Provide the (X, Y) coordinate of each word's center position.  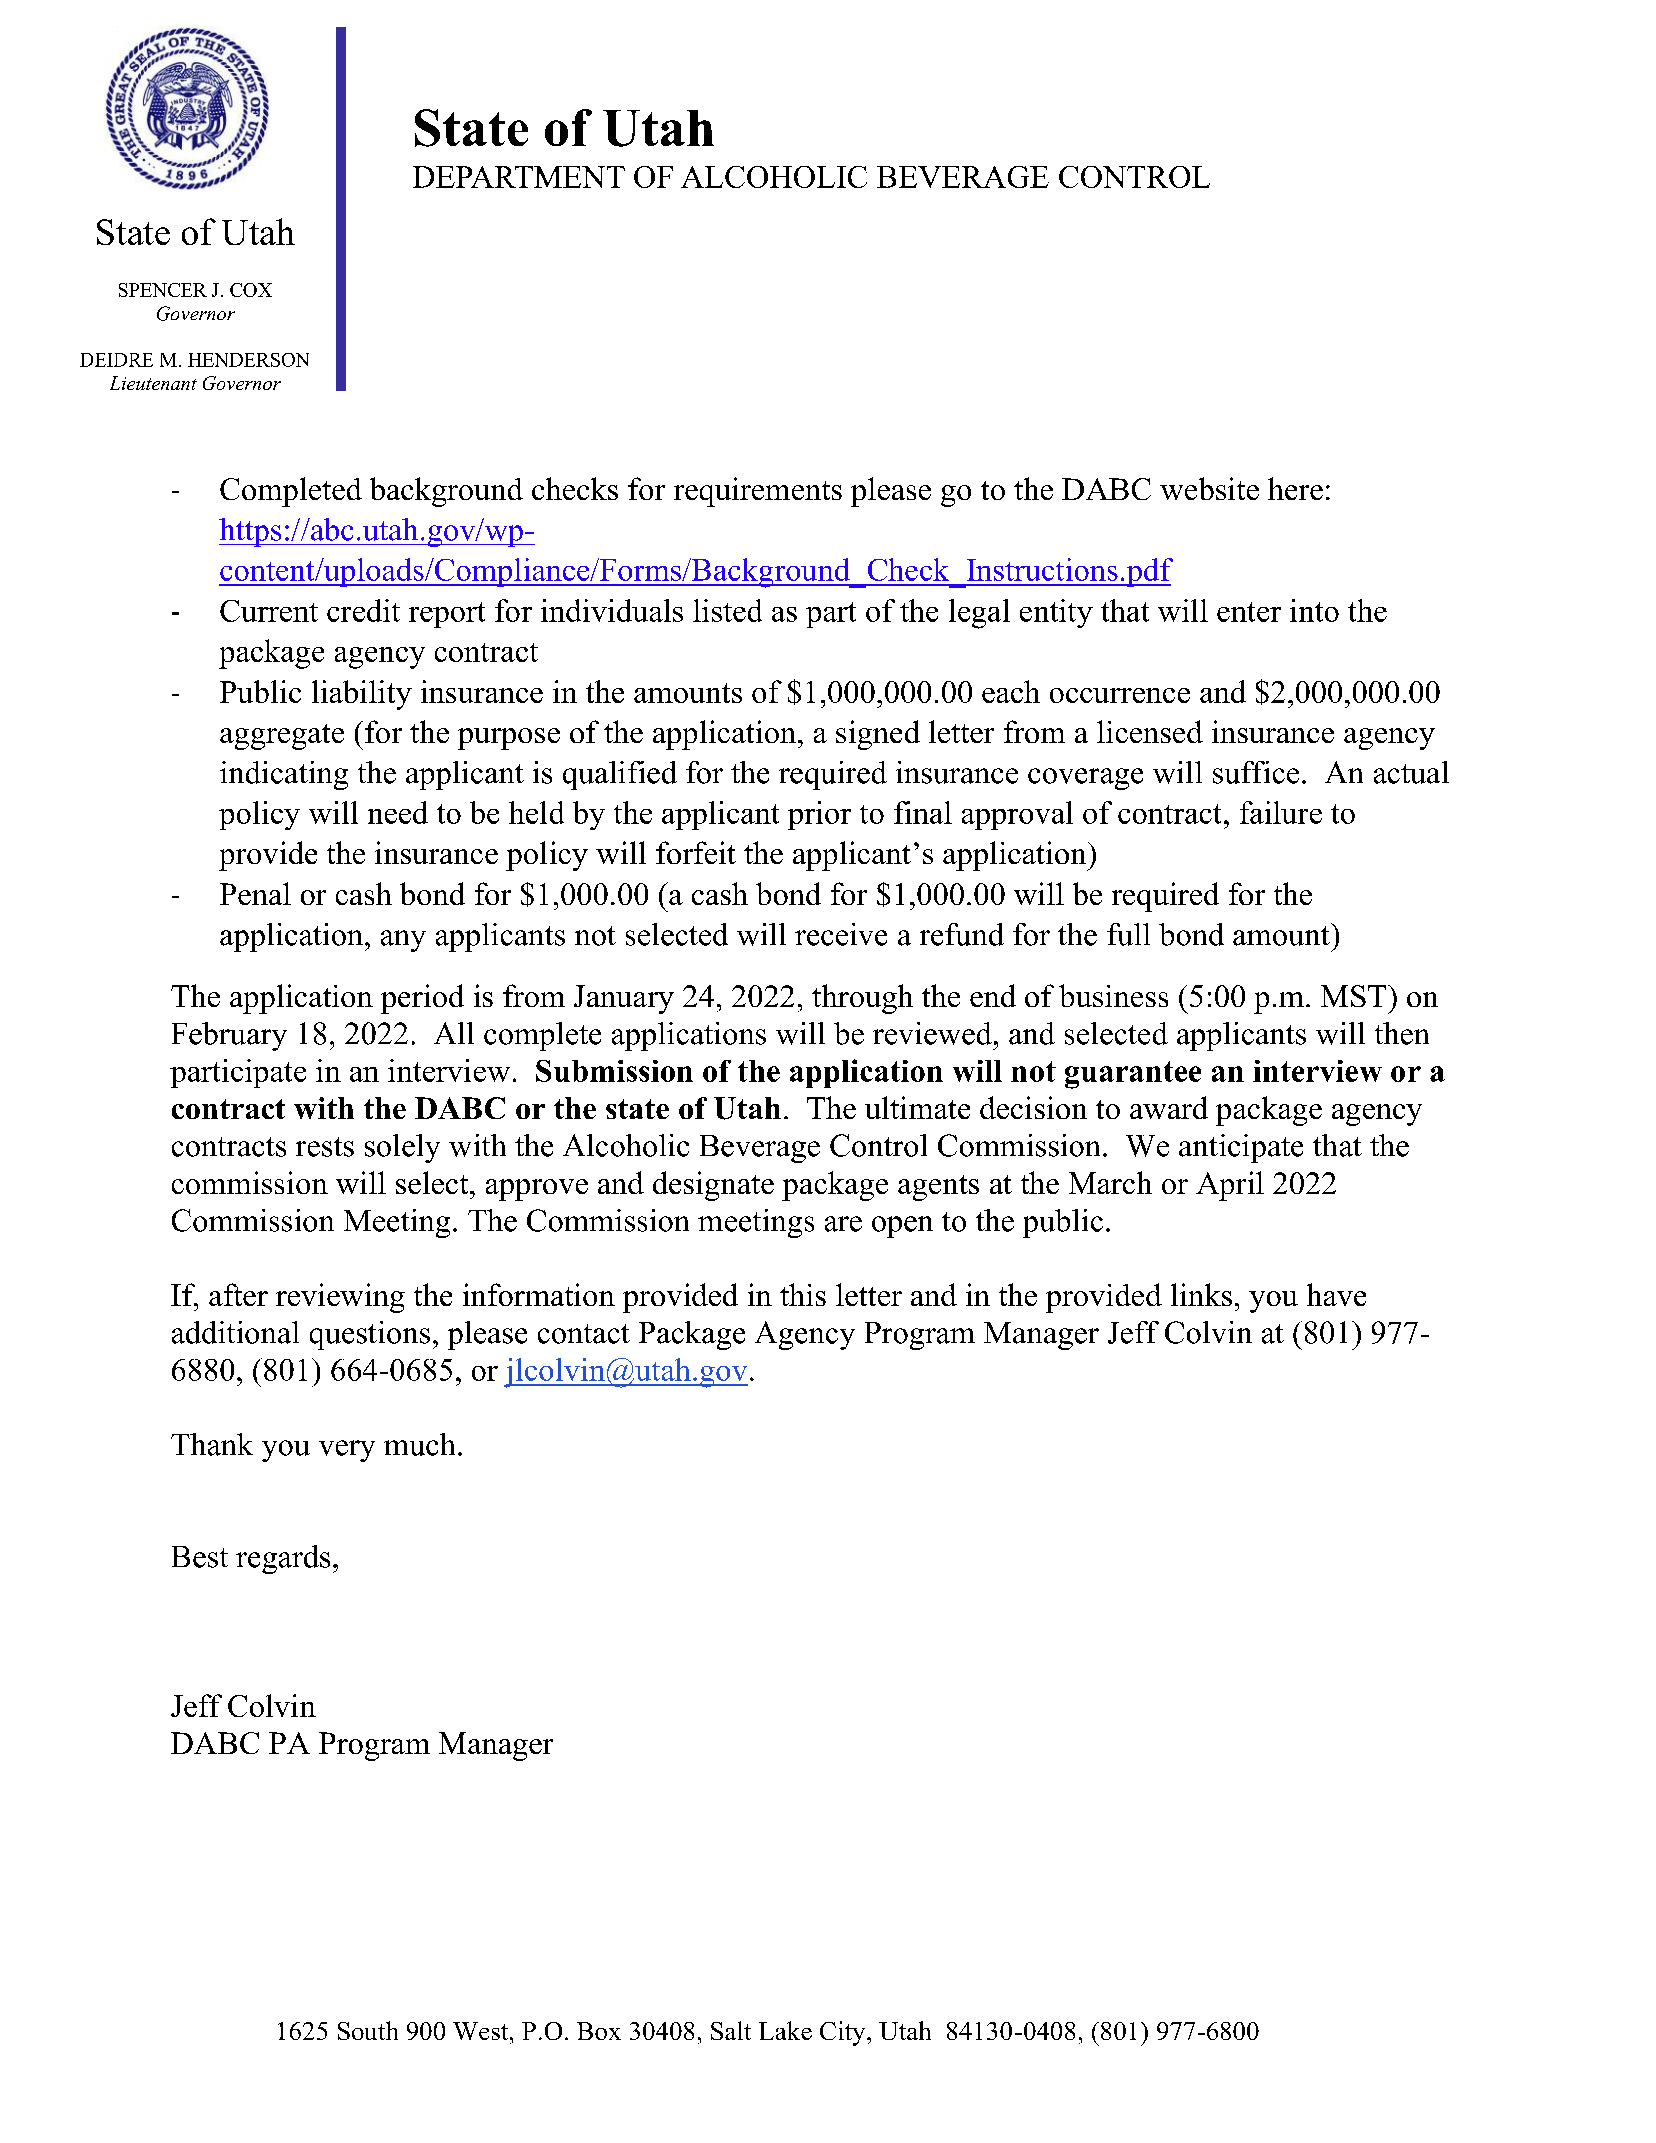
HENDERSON (248, 360)
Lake (785, 2030)
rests (325, 1147)
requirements (758, 492)
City (844, 2033)
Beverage (760, 1149)
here (1295, 488)
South (368, 2030)
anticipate (1241, 1148)
